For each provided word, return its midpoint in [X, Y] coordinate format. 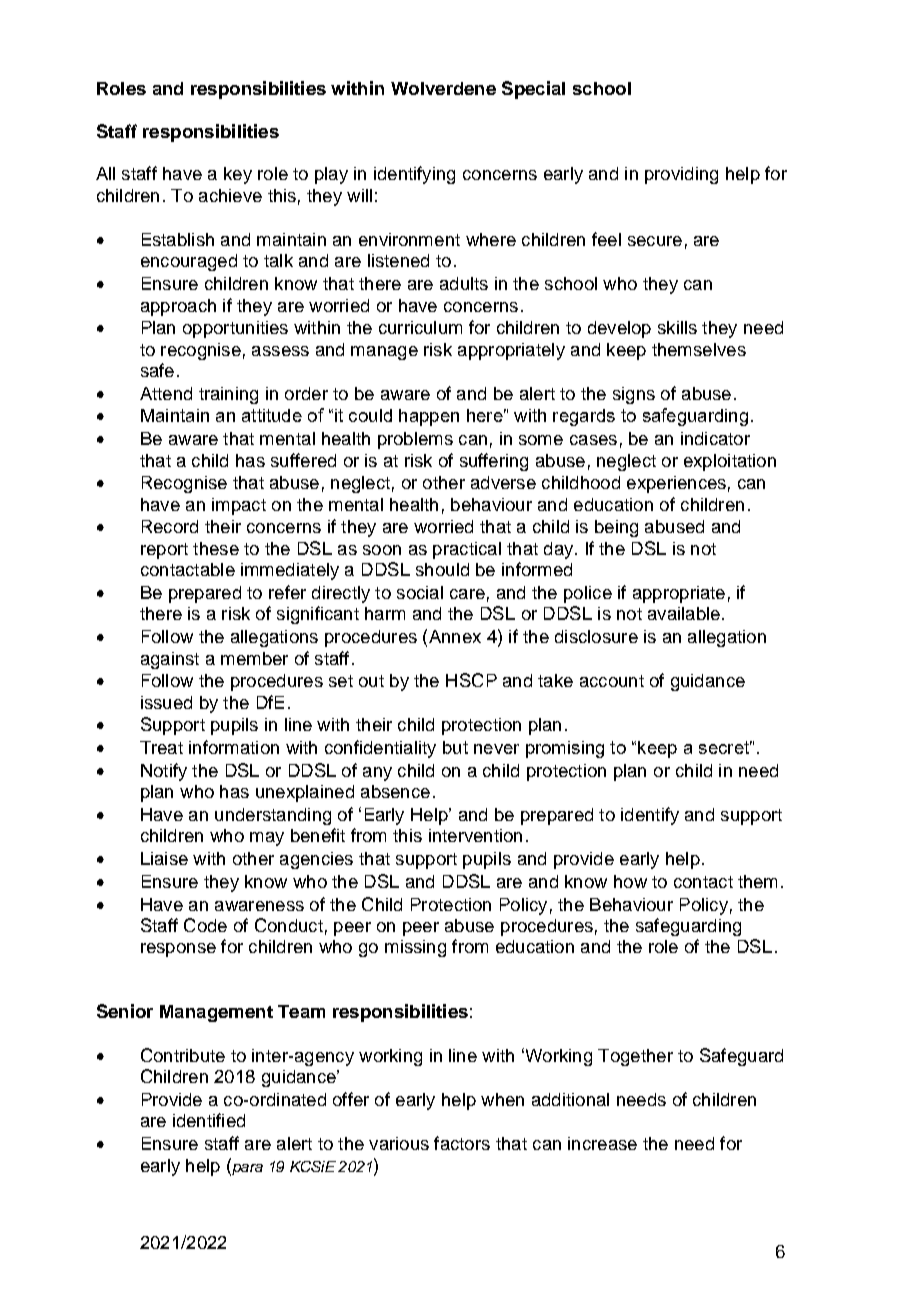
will [359, 195]
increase [602, 1143]
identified [209, 1120]
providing [681, 175]
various [399, 1143]
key [238, 175]
